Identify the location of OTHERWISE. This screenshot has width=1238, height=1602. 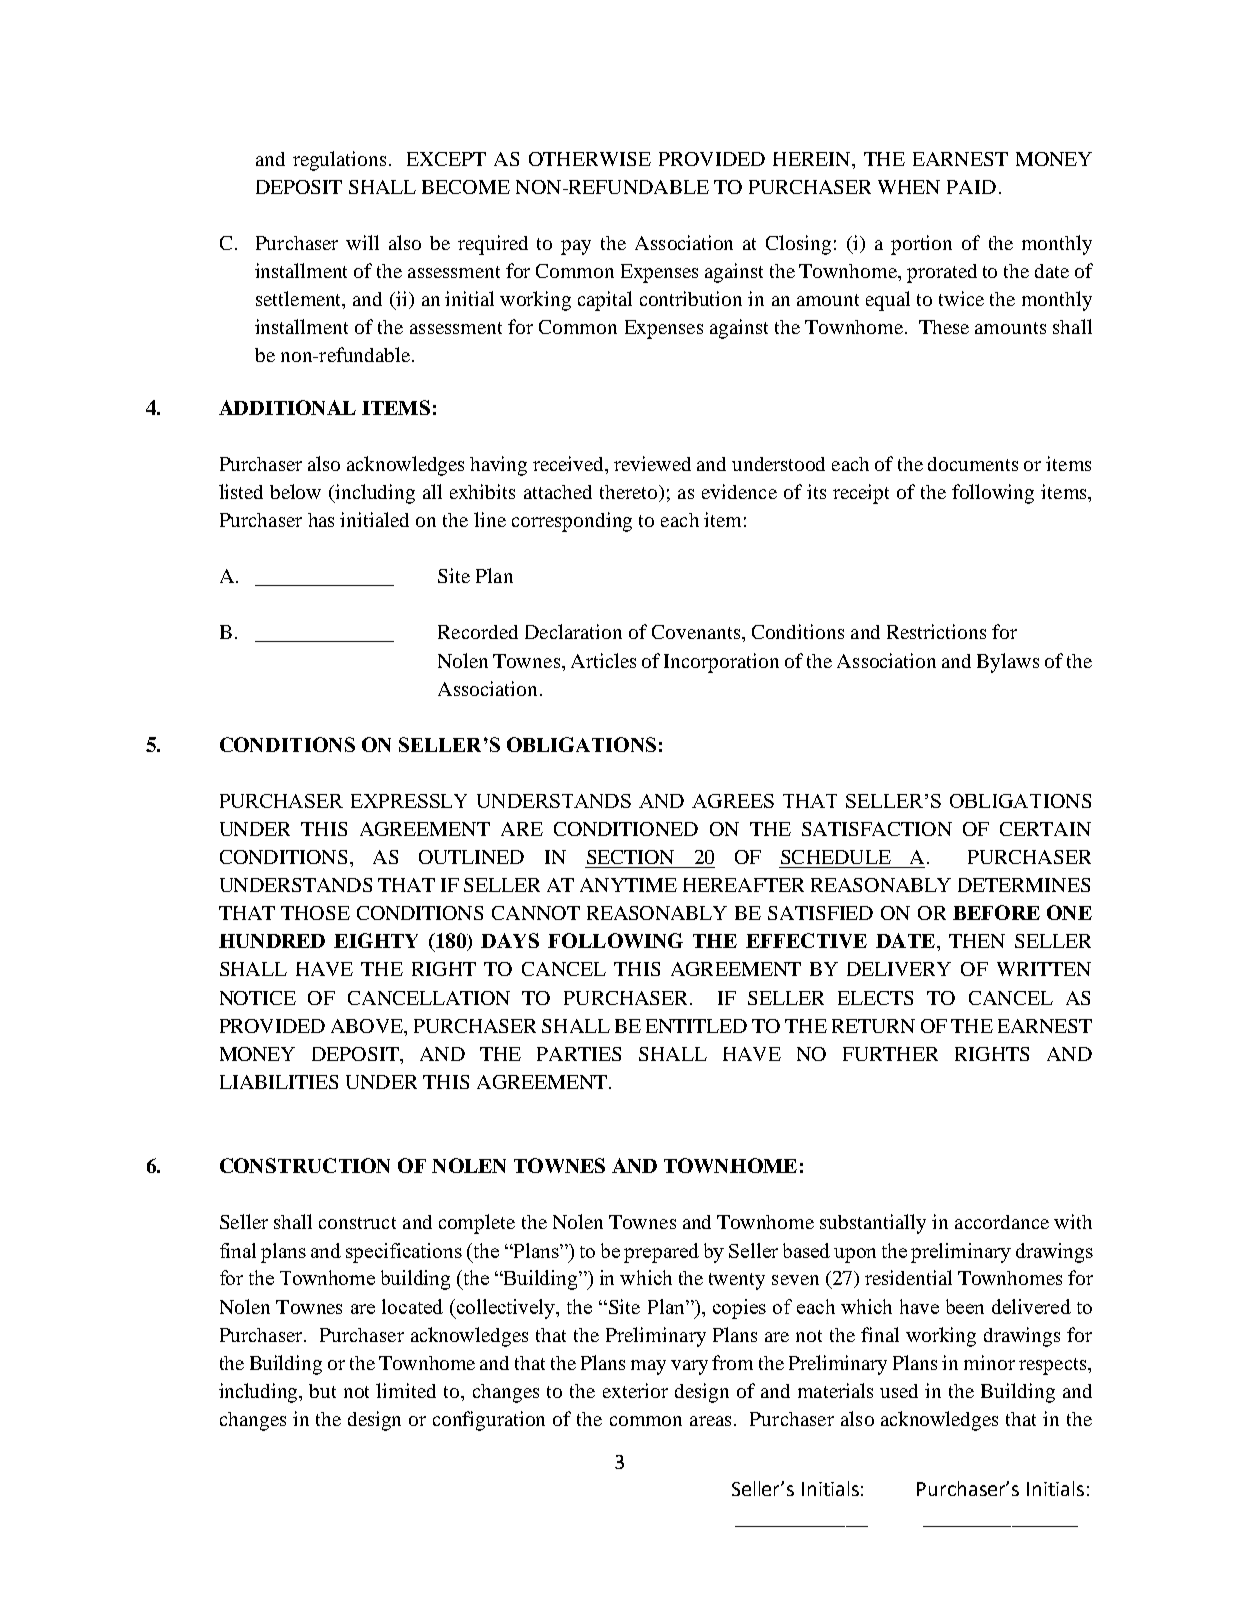
(590, 159).
